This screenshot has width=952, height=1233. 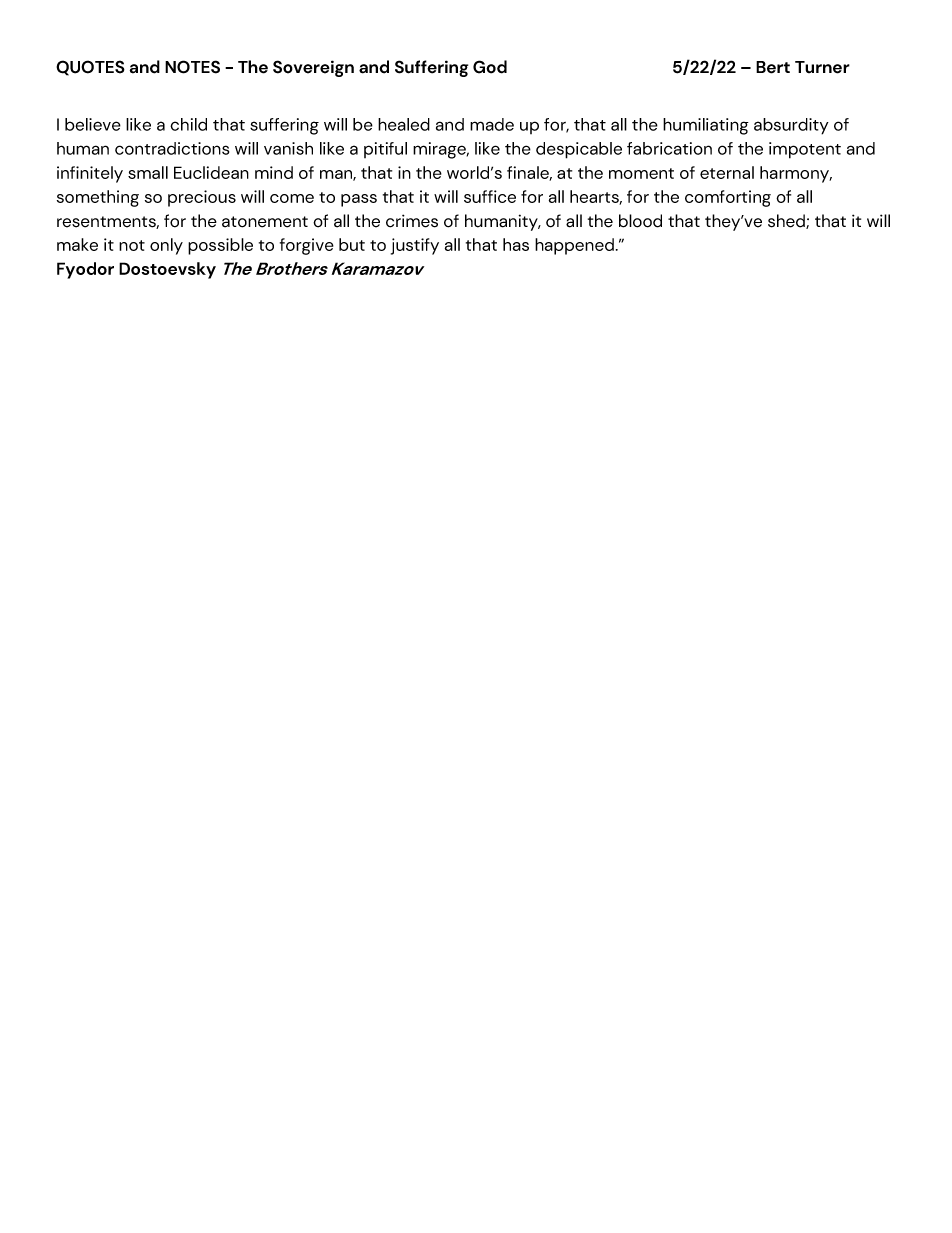 What do you see at coordinates (490, 67) in the screenshot?
I see `God` at bounding box center [490, 67].
